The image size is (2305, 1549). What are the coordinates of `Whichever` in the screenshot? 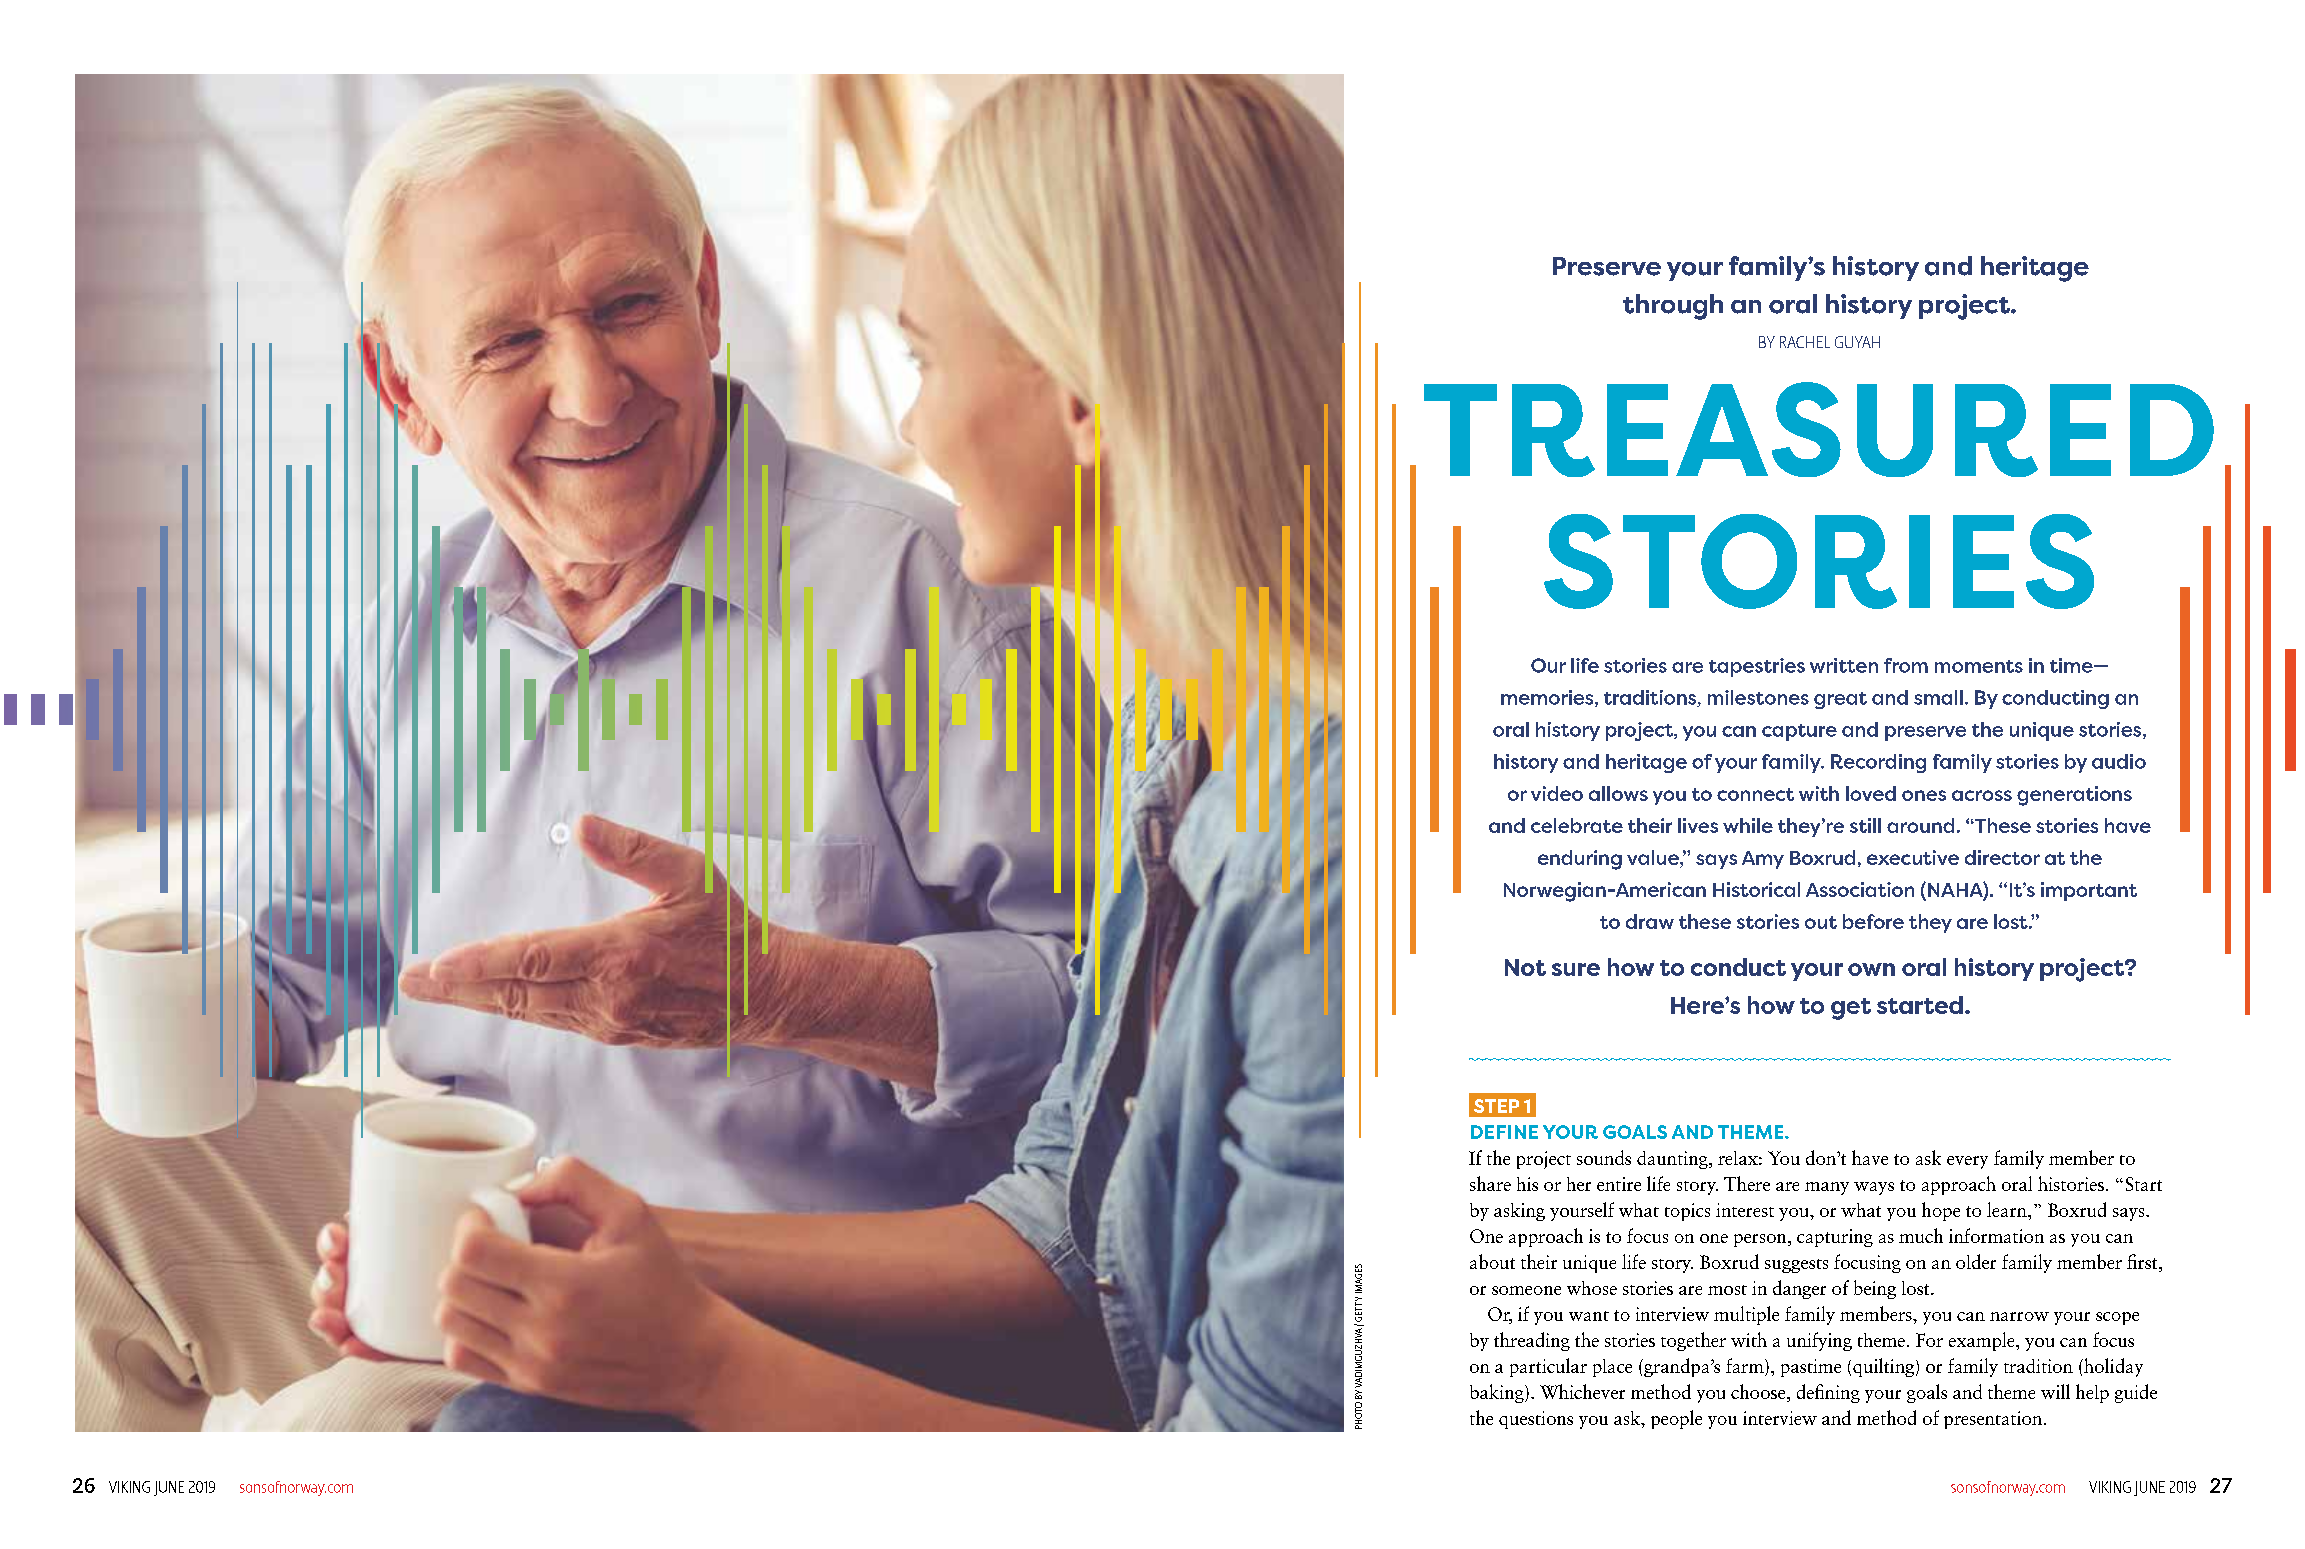 It's located at (1582, 1391).
